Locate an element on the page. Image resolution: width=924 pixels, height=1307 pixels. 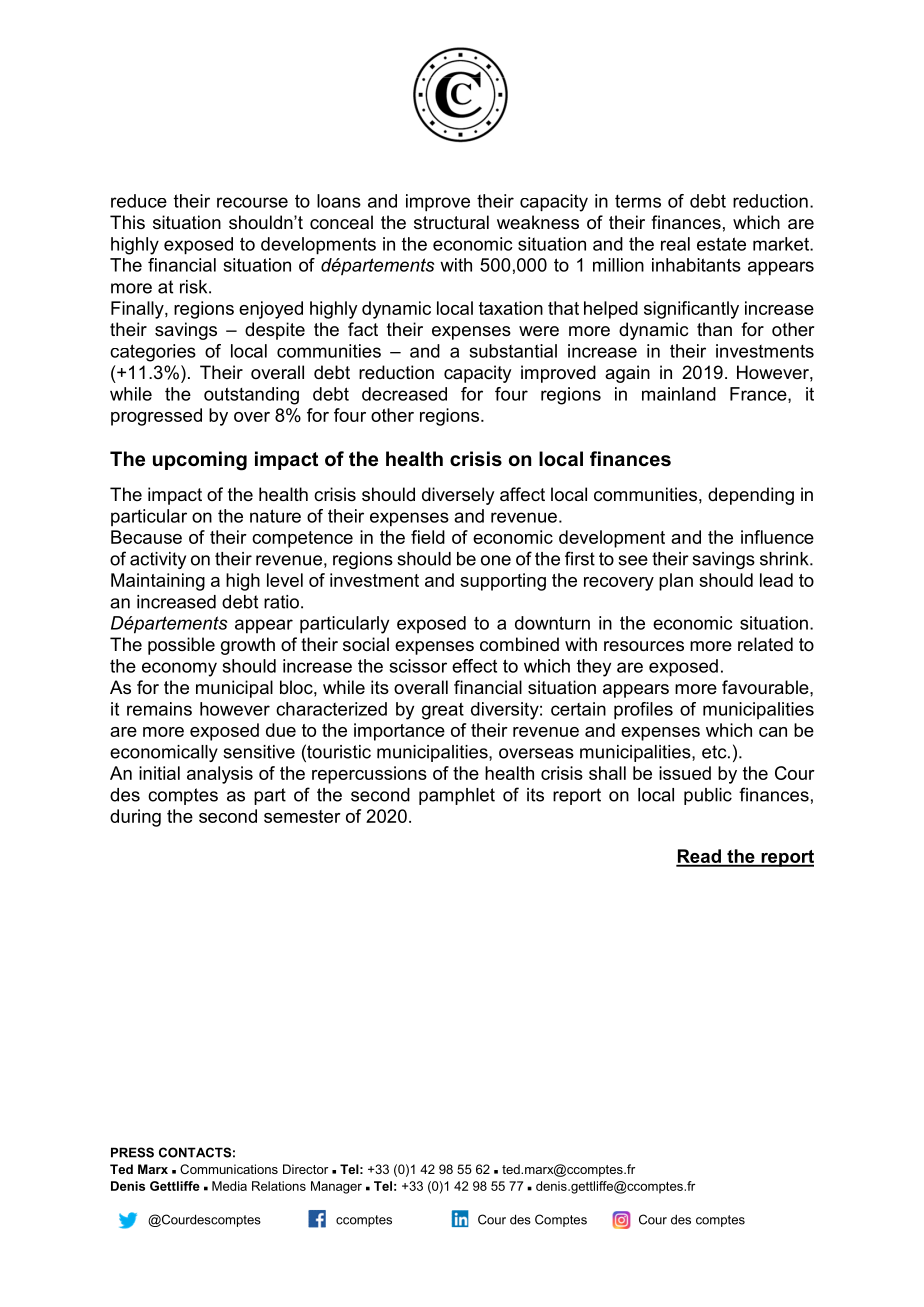
Communications is located at coordinates (229, 1169).
